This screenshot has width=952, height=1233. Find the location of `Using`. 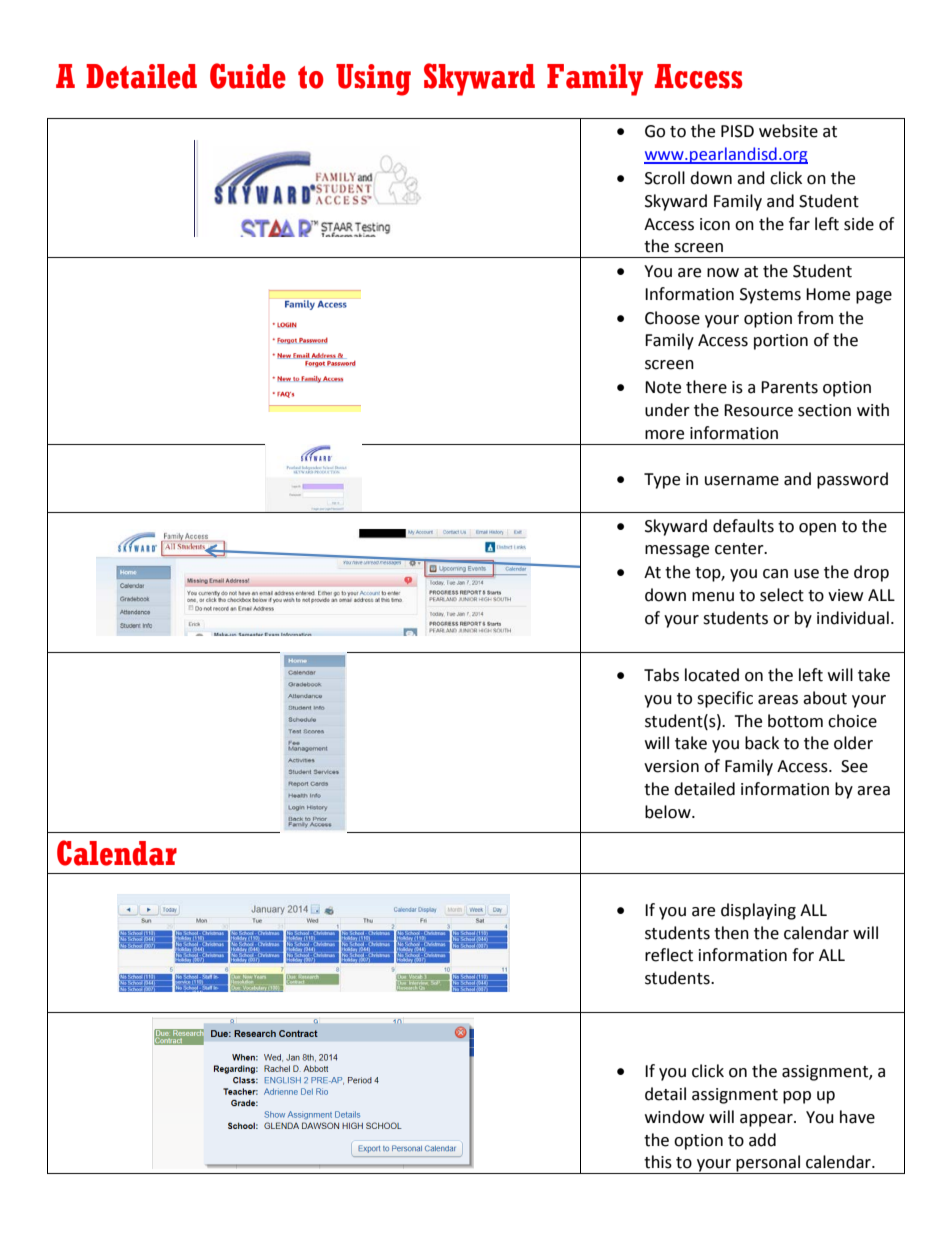

Using is located at coordinates (373, 80).
